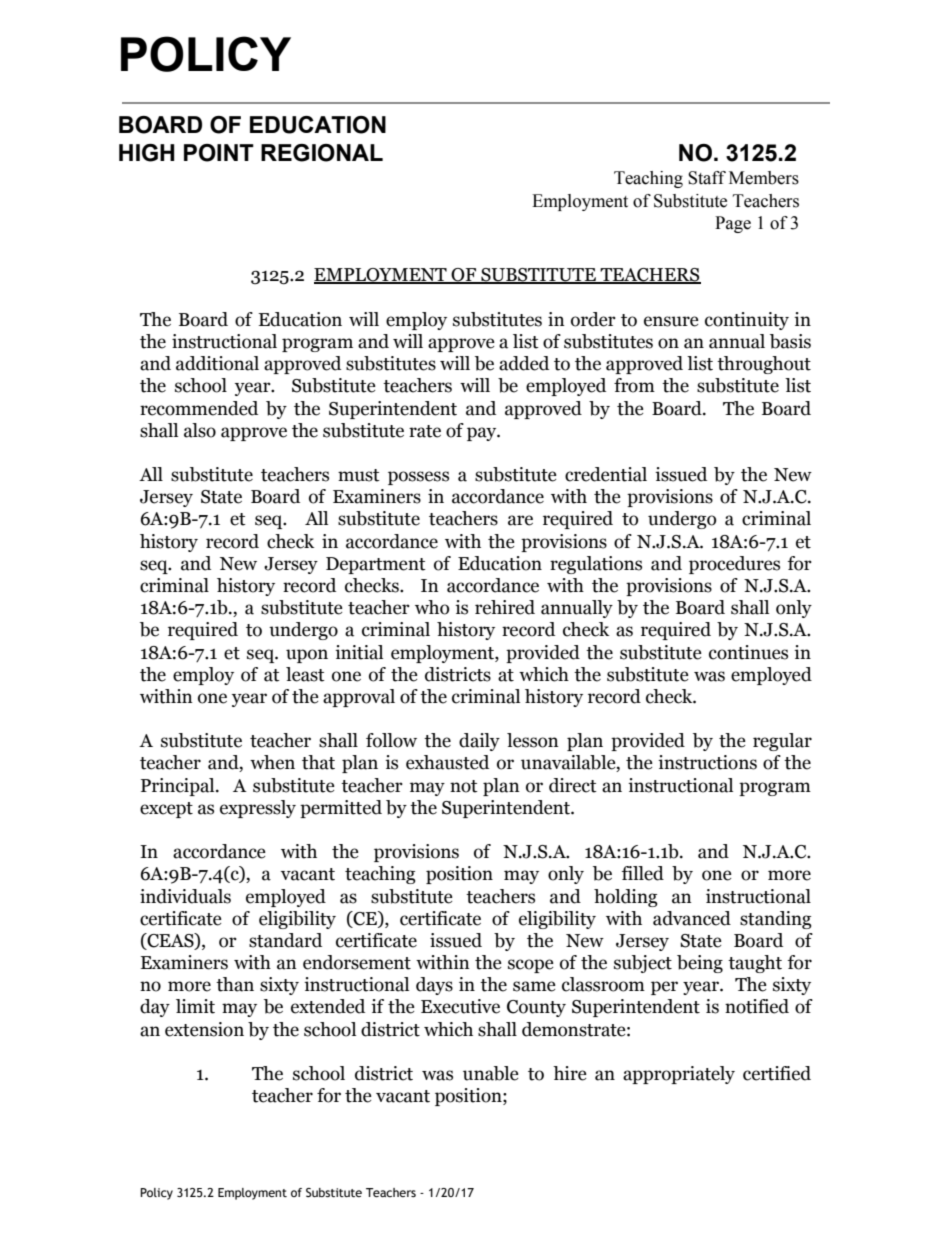 The height and width of the image is (1233, 952). What do you see at coordinates (204, 1029) in the image?
I see `extension` at bounding box center [204, 1029].
